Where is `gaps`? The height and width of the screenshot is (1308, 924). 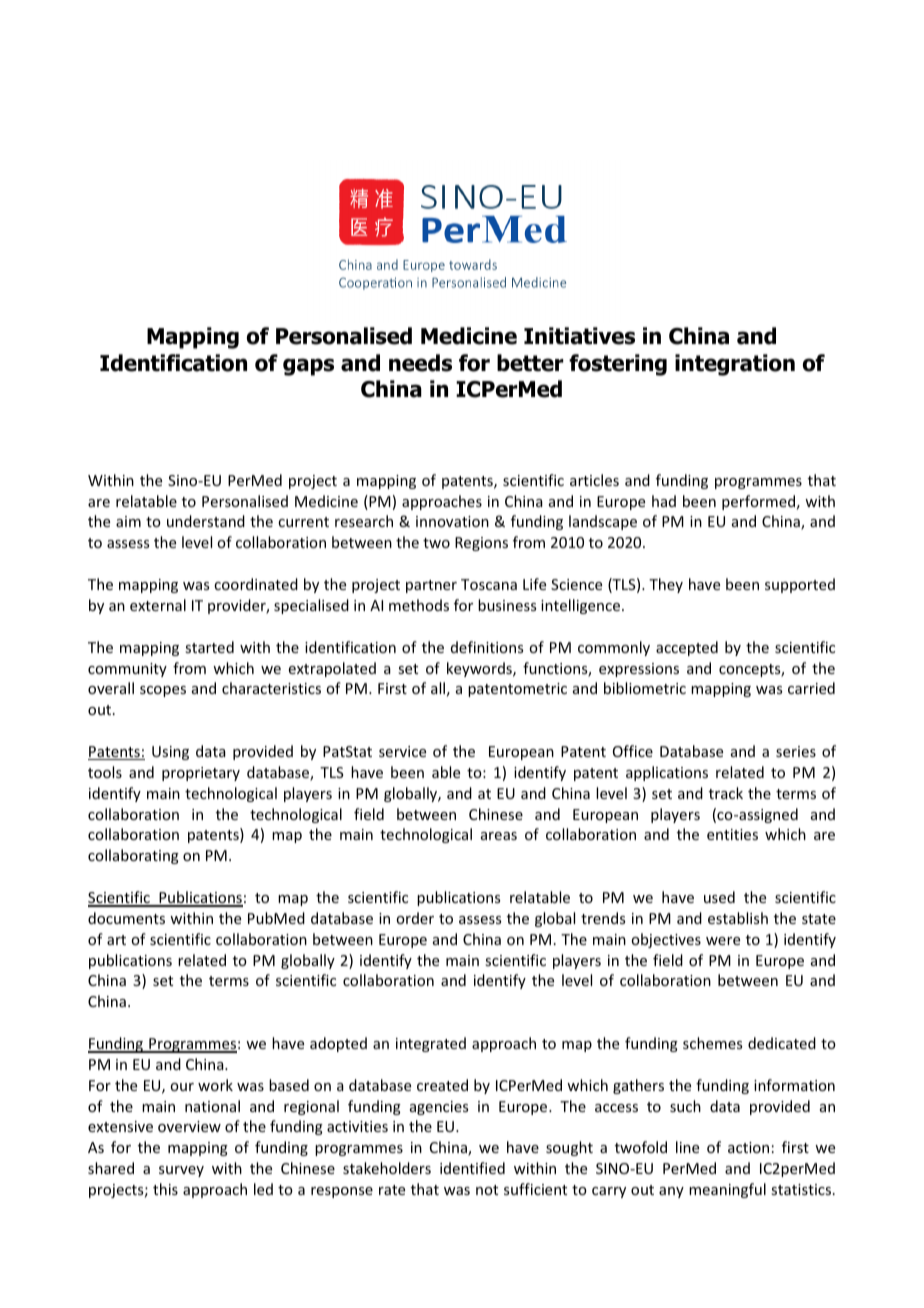
gaps is located at coordinates (308, 367).
